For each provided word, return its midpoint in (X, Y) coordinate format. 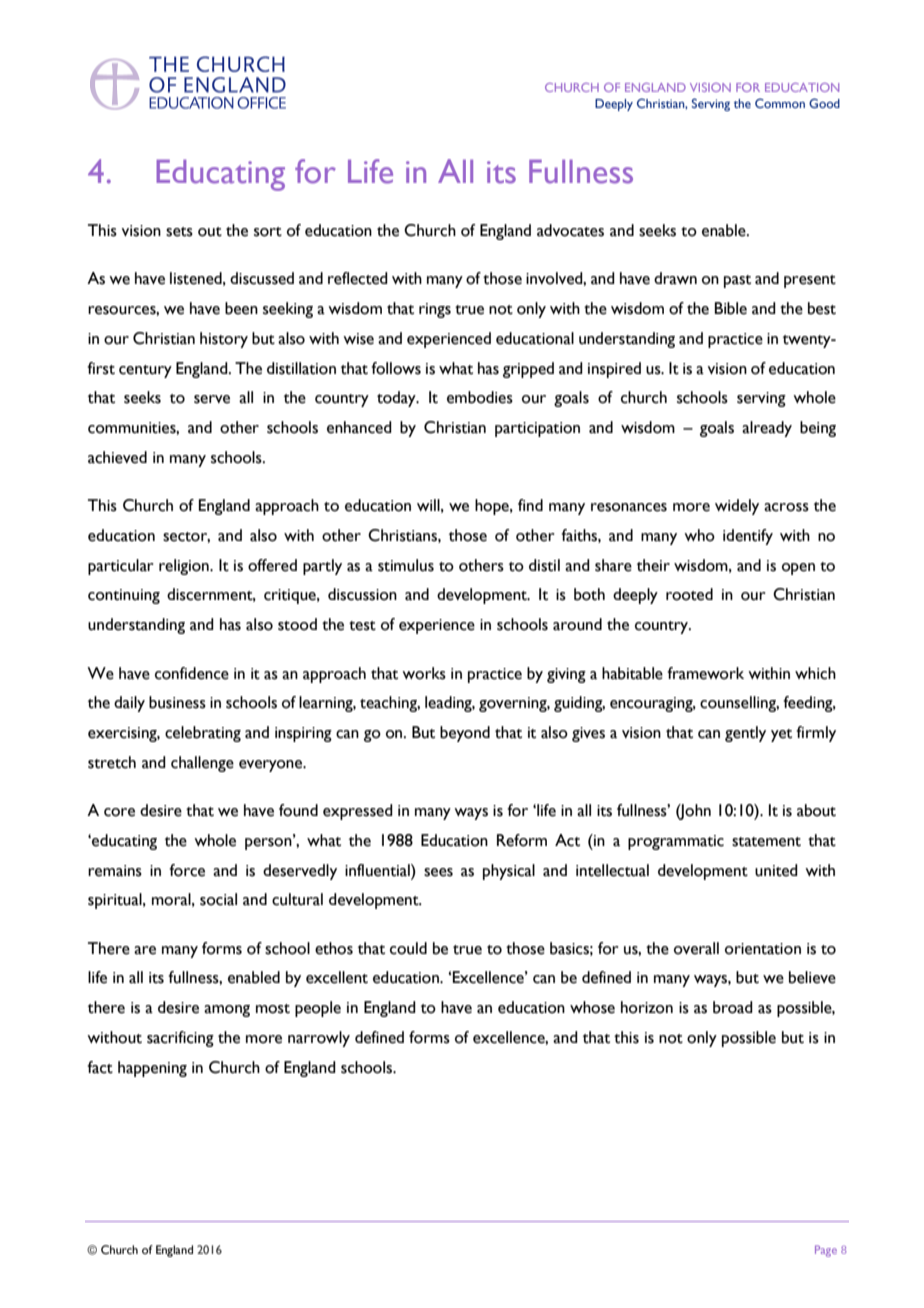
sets (179, 232)
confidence (192, 673)
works (424, 673)
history (224, 340)
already (767, 429)
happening (152, 1069)
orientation (763, 949)
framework (705, 673)
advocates (570, 230)
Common (780, 103)
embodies (480, 397)
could (408, 948)
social (218, 899)
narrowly (319, 1039)
